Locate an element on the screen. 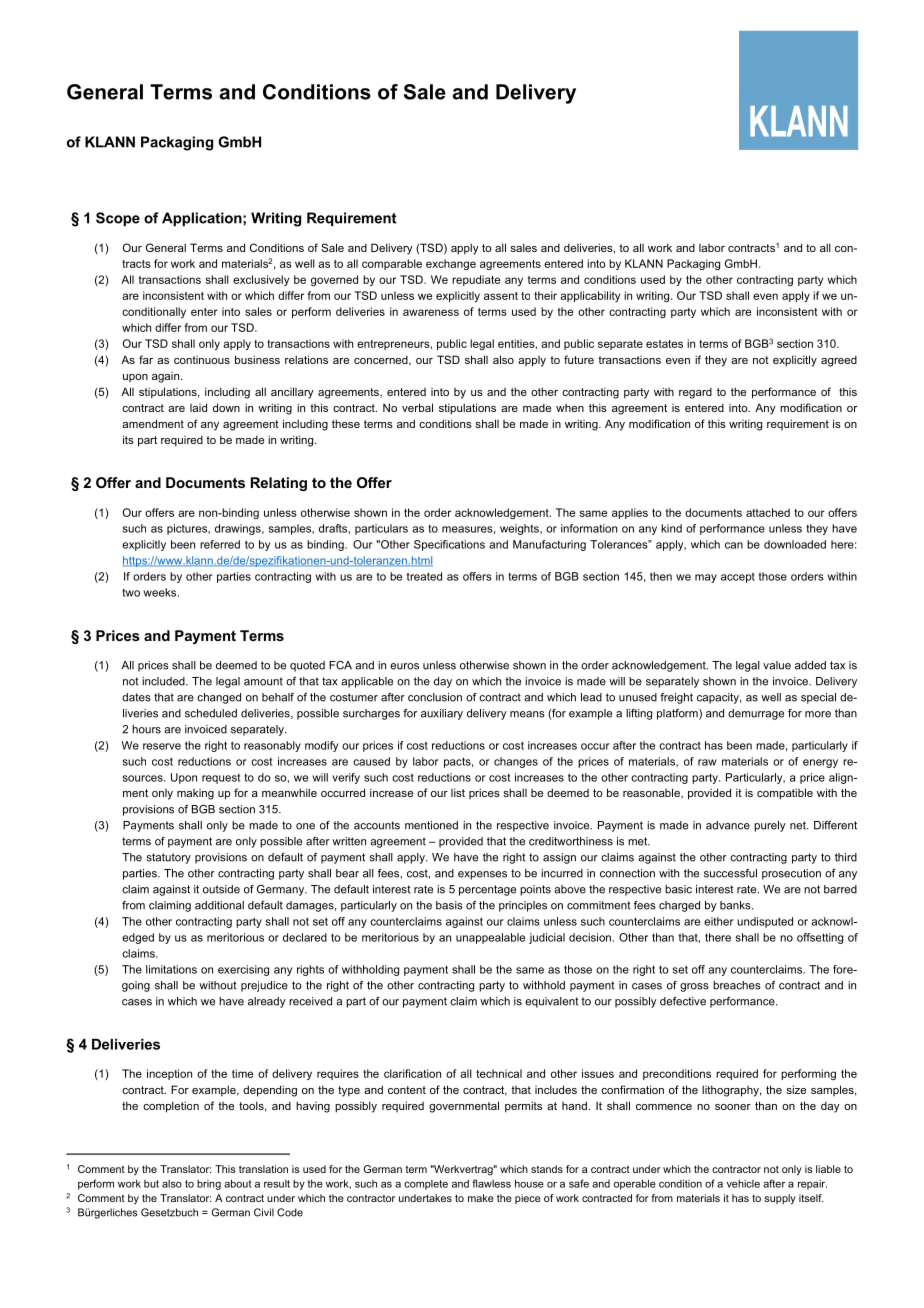  exclusively is located at coordinates (261, 280).
